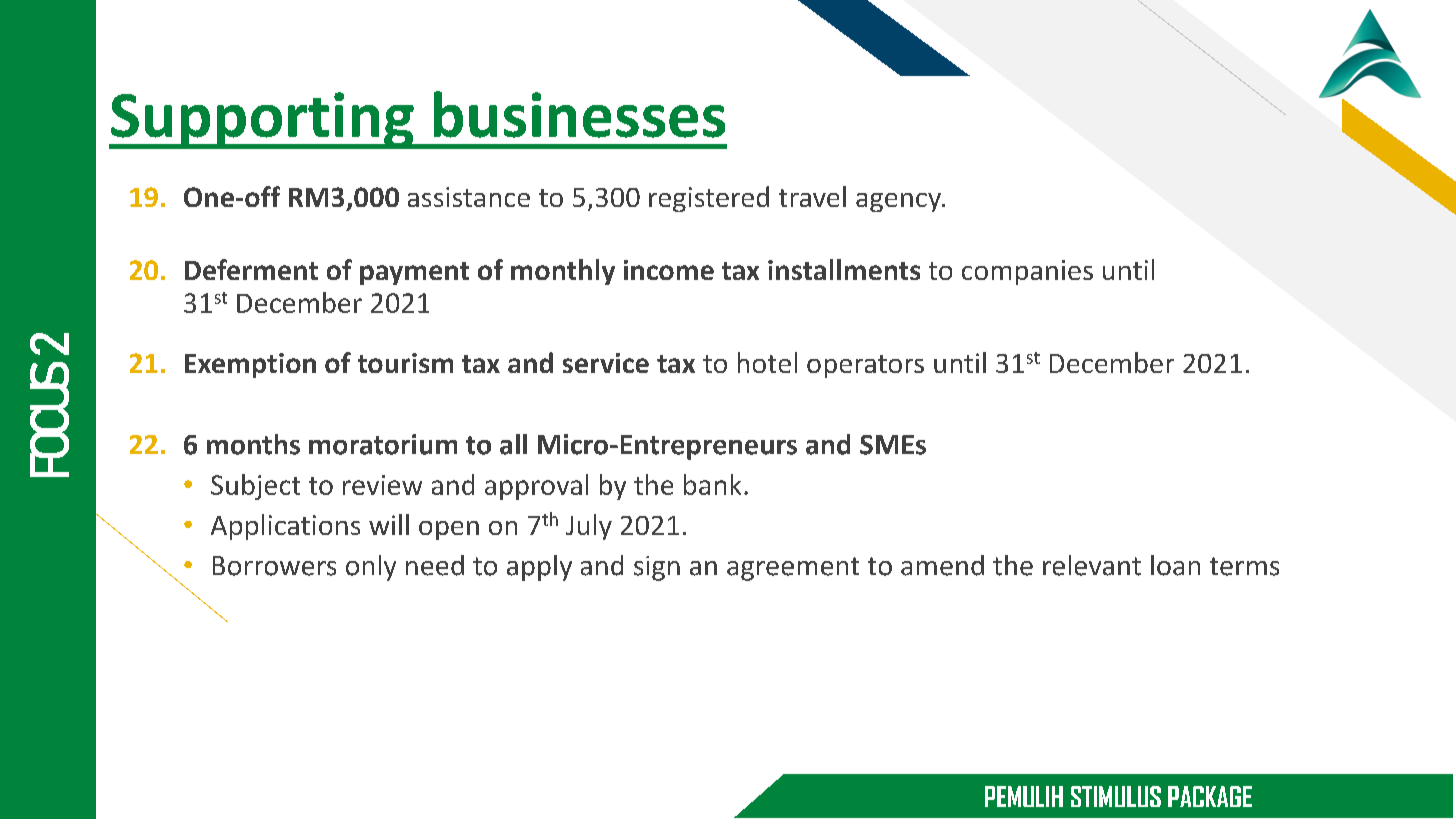  Describe the element at coordinates (579, 114) in the screenshot. I see `businesses` at that location.
